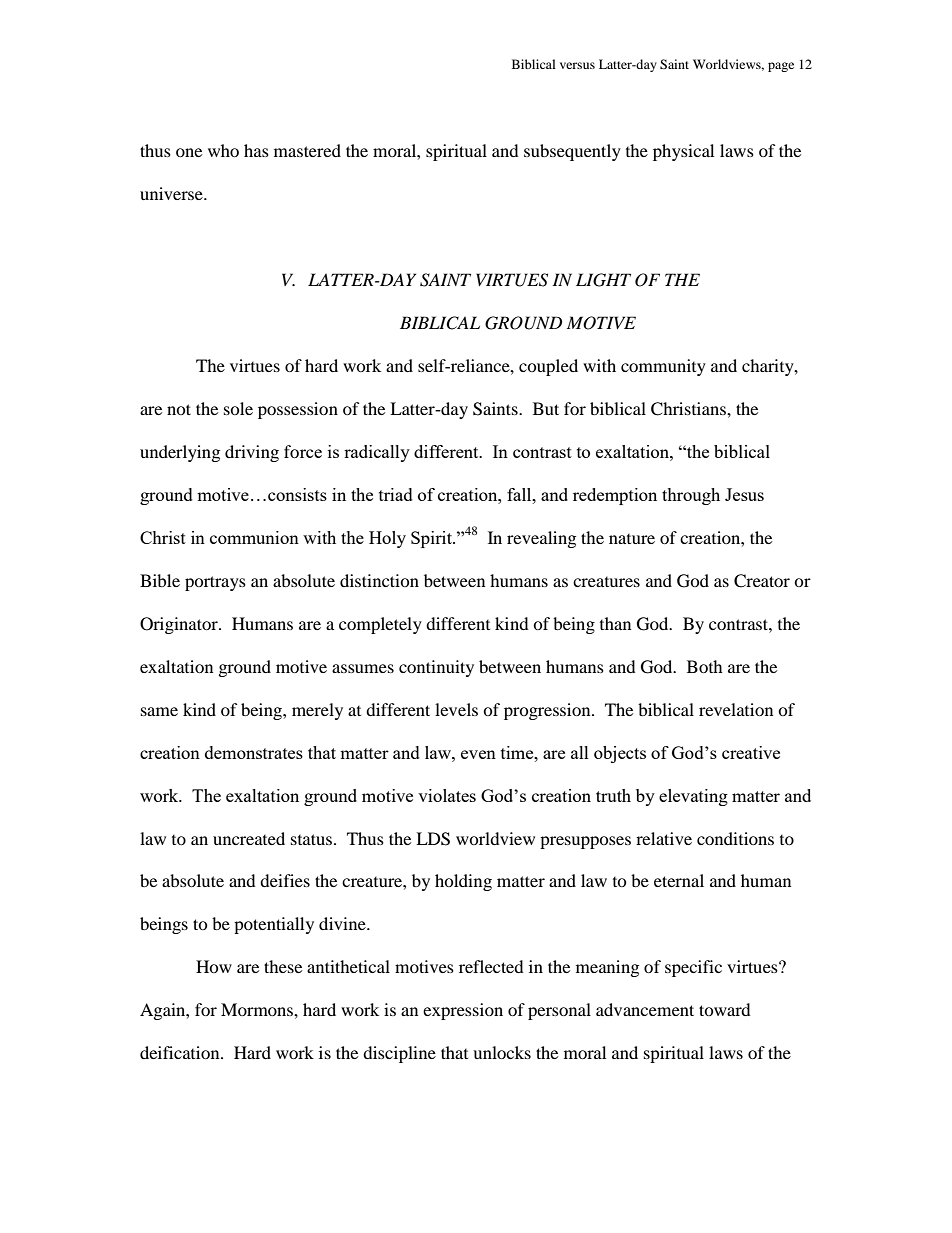  Describe the element at coordinates (447, 795) in the image. I see `violates` at that location.
